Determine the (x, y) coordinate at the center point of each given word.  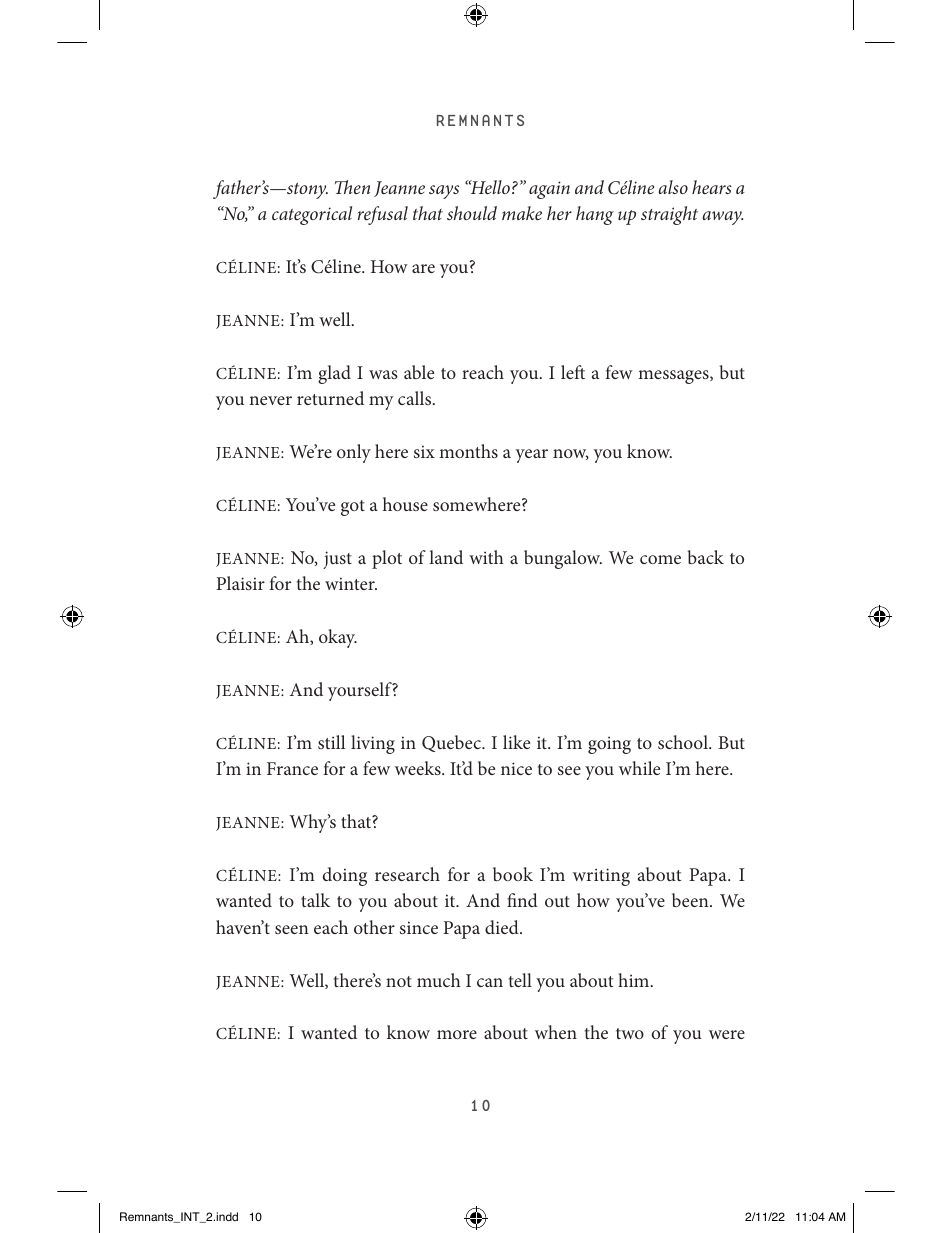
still (331, 742)
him (635, 980)
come (660, 559)
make (522, 213)
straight (669, 215)
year (531, 456)
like (516, 742)
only (354, 453)
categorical (312, 215)
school (684, 742)
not (399, 981)
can (490, 982)
